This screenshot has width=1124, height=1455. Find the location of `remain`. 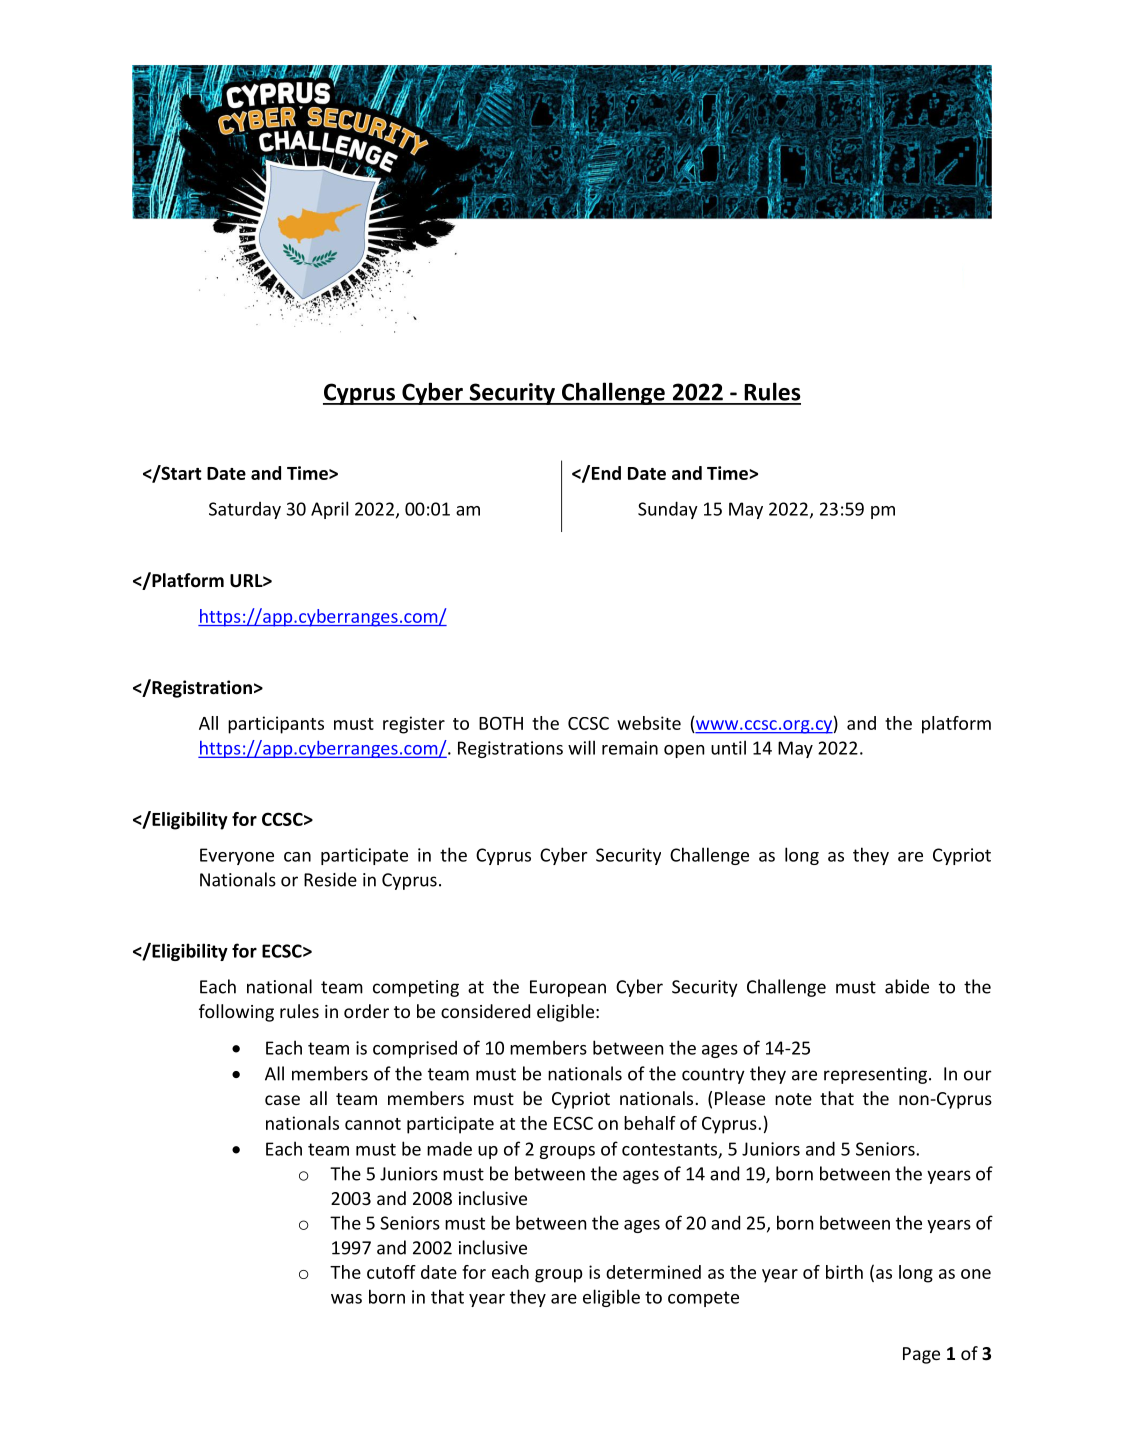

remain is located at coordinates (630, 748).
